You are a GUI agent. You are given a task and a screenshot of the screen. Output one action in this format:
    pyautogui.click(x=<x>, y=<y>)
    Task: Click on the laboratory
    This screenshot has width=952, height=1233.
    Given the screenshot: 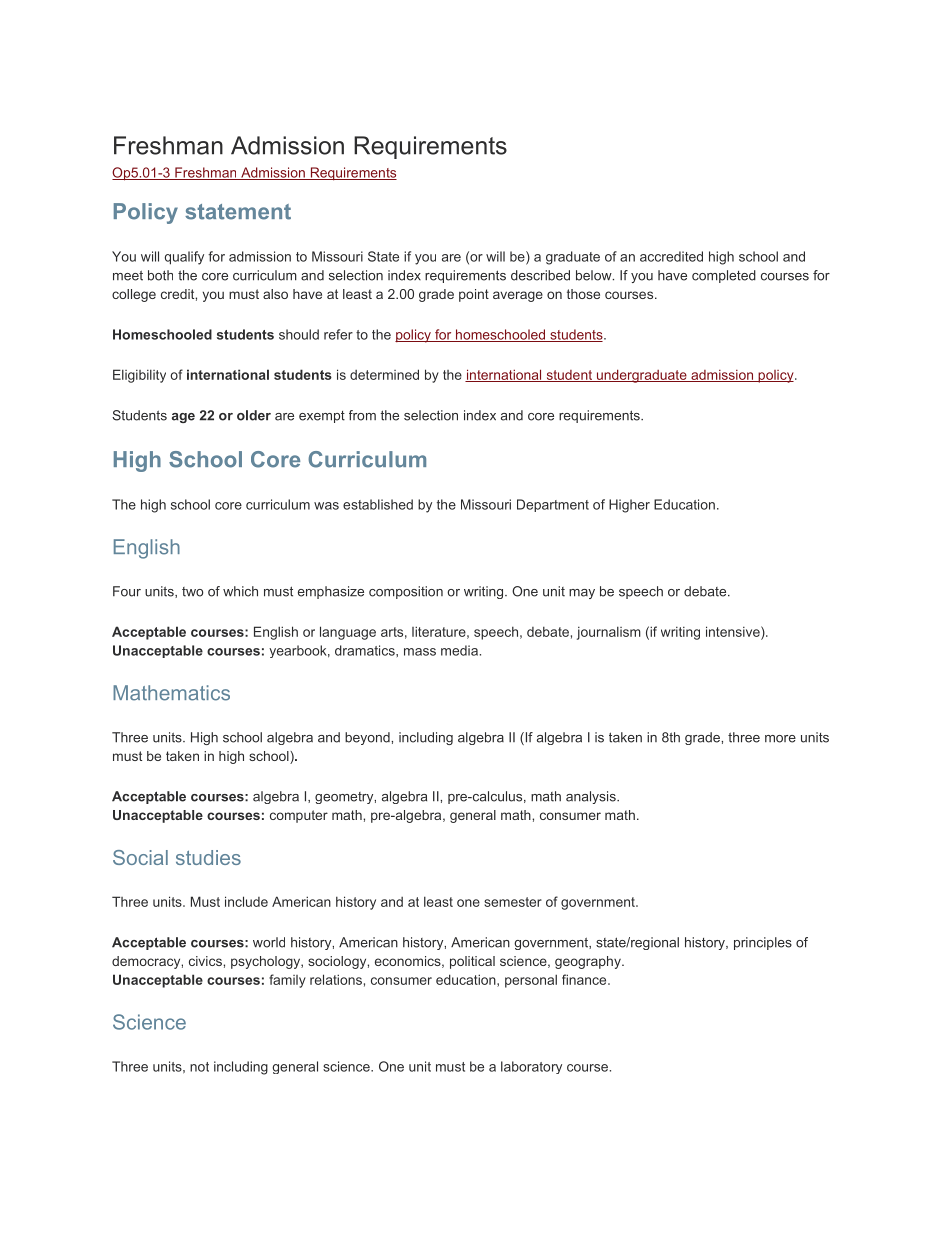 What is the action you would take?
    pyautogui.click(x=531, y=1067)
